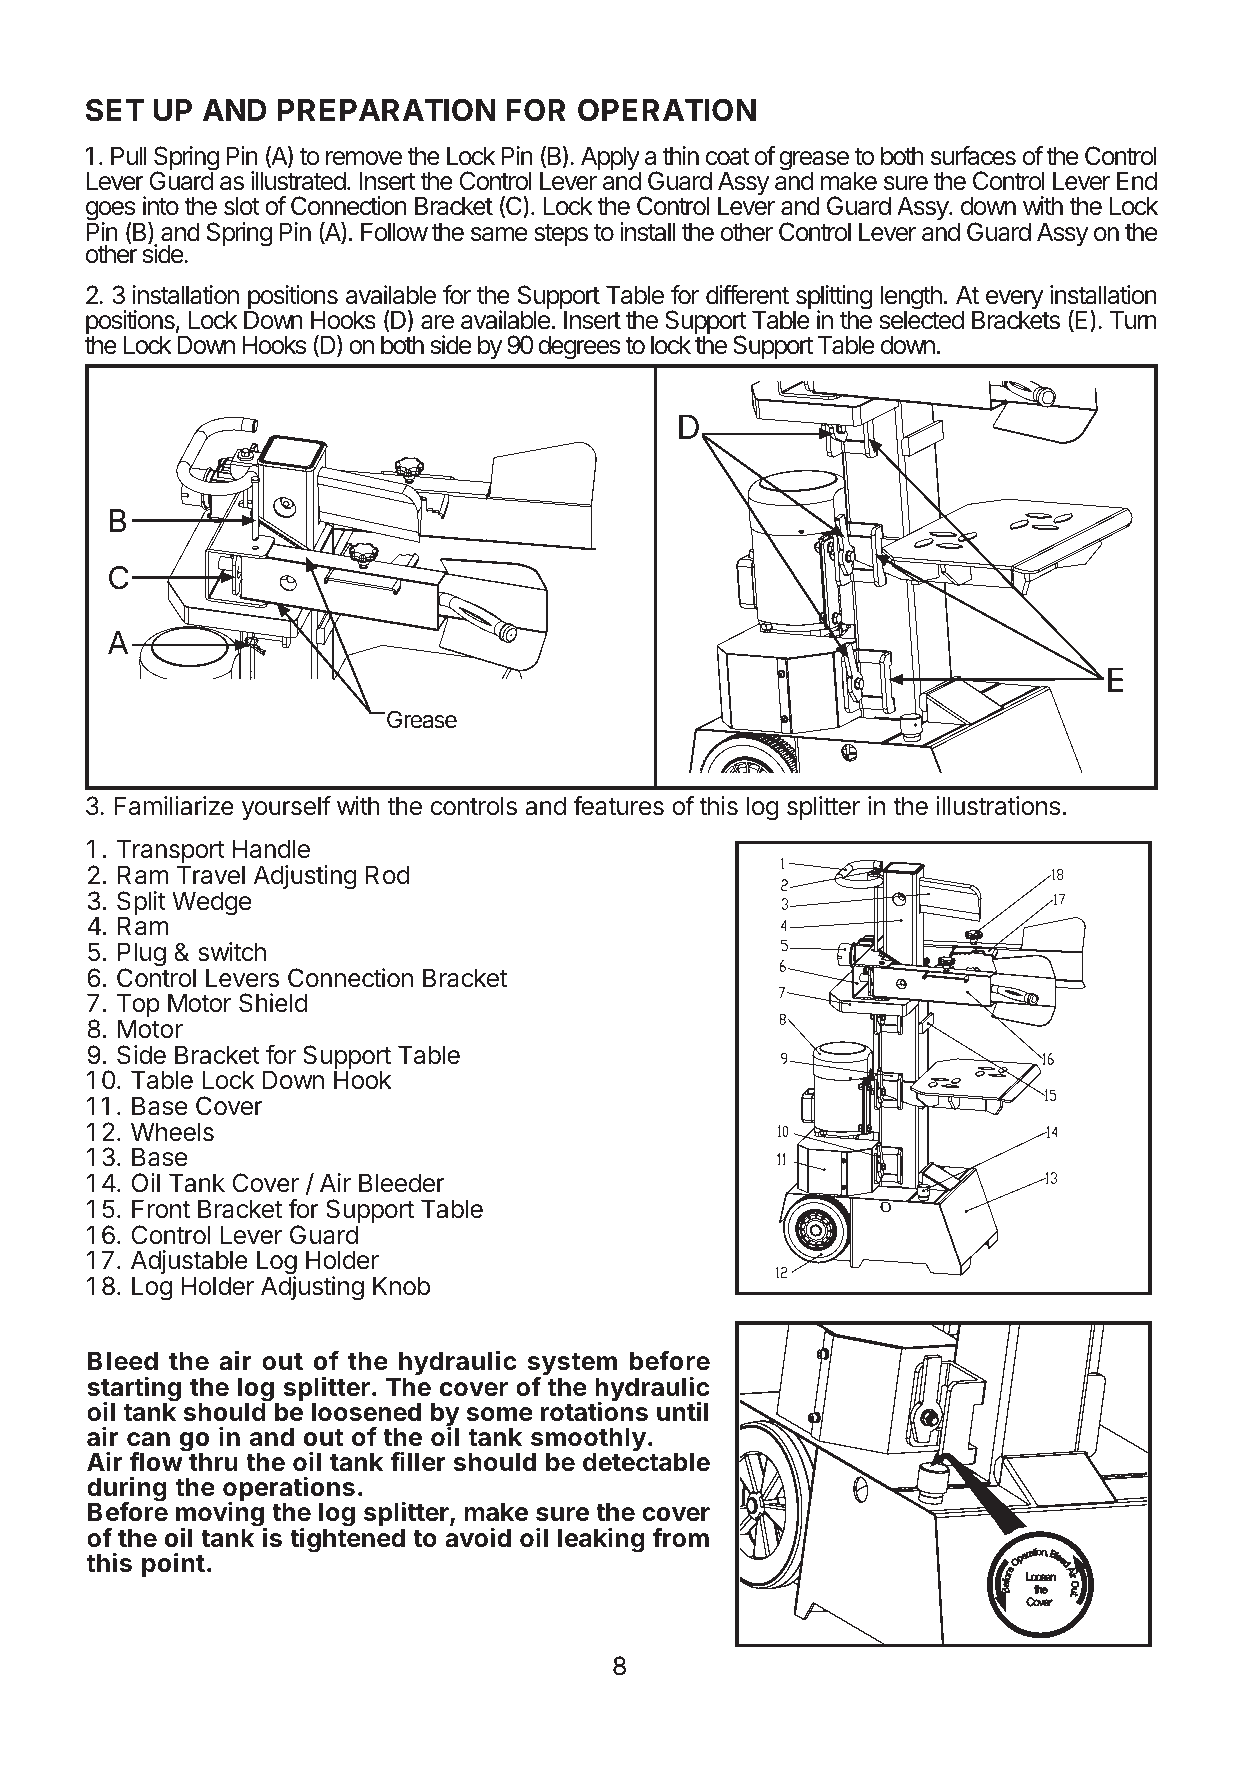 This screenshot has height=1780, width=1242. What do you see at coordinates (998, 806) in the screenshot?
I see `illustrations` at bounding box center [998, 806].
